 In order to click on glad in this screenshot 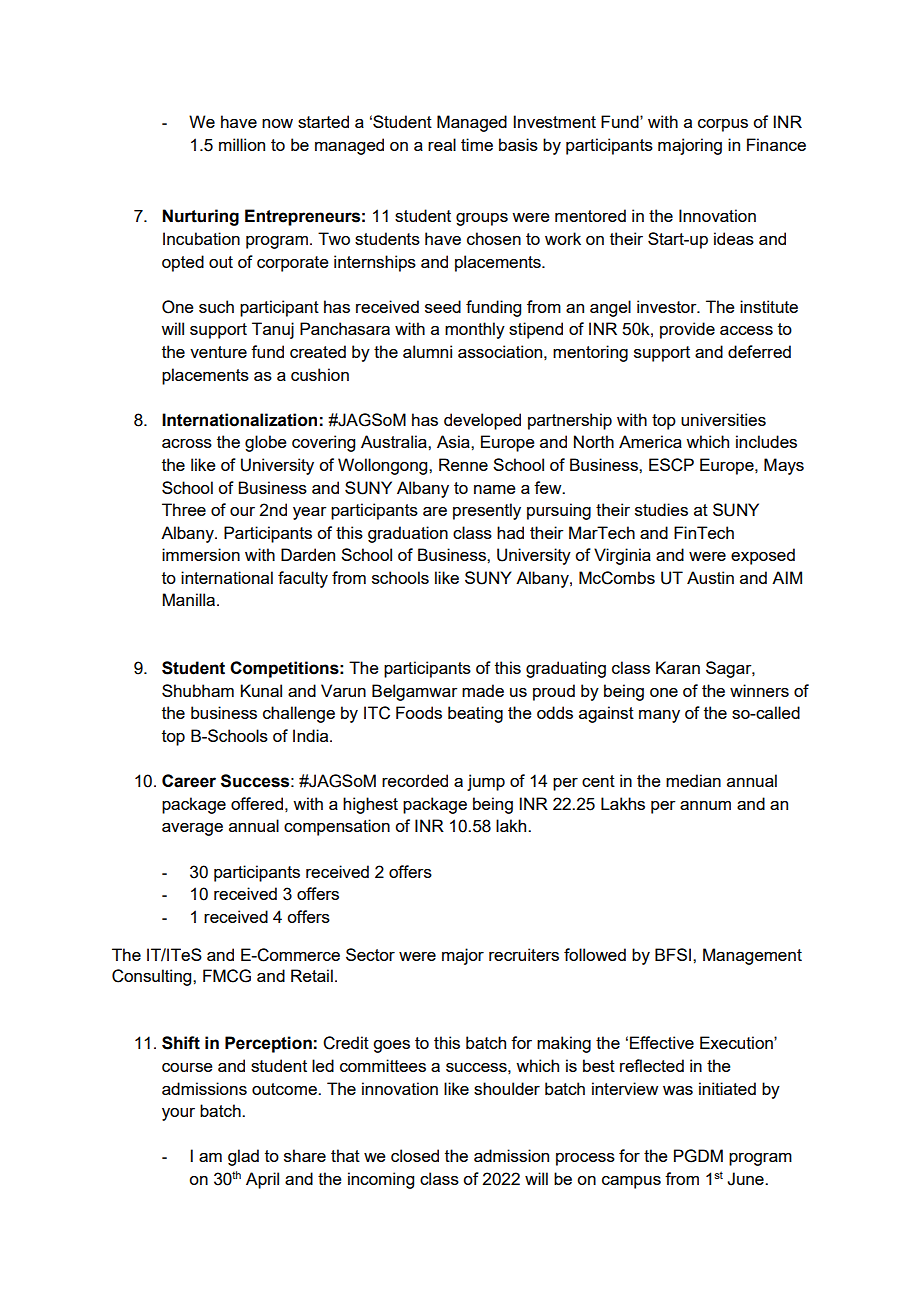, I will do `click(243, 1157)`.
